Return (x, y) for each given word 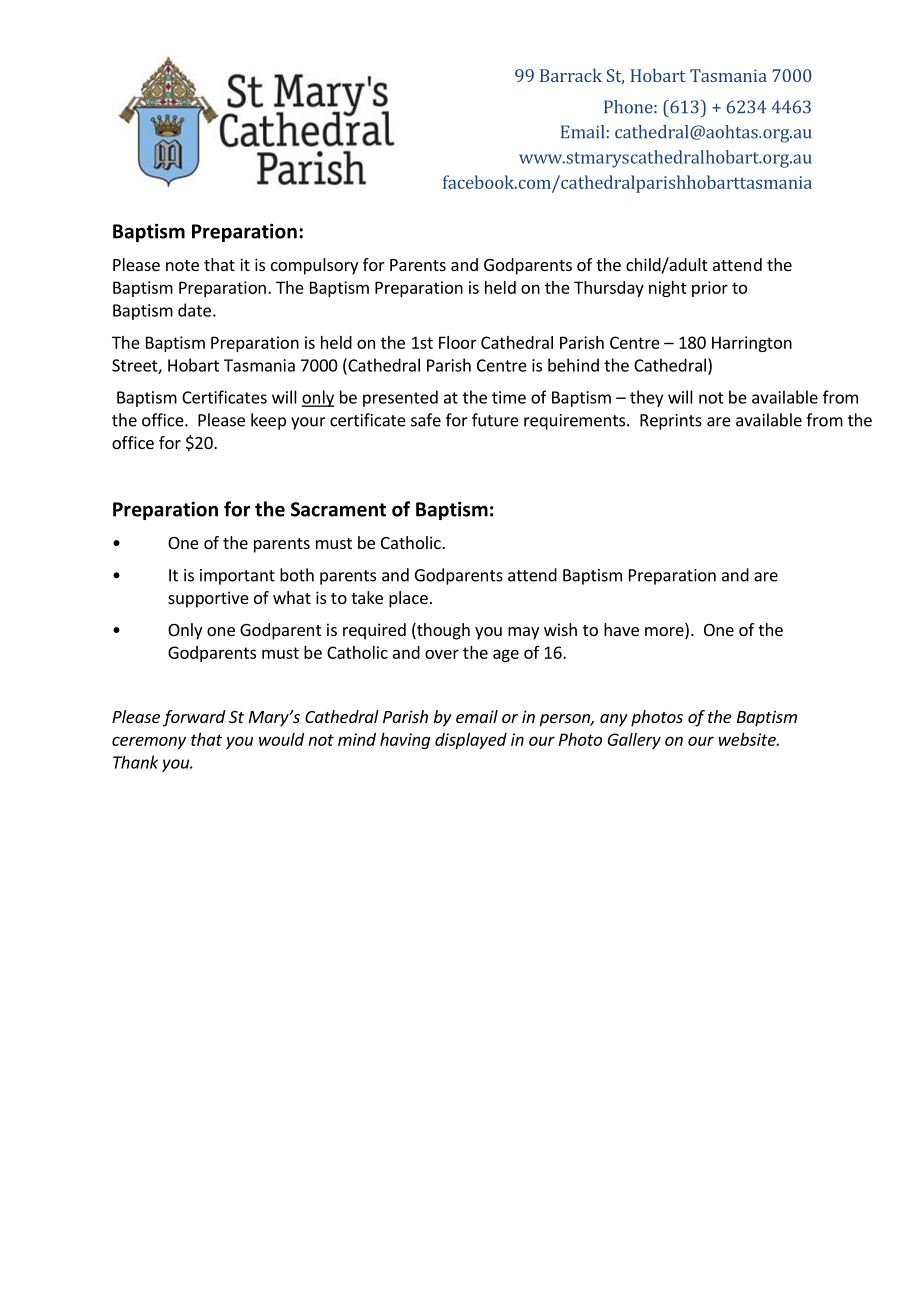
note (182, 265)
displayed (471, 741)
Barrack (571, 75)
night (668, 289)
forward (194, 718)
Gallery (634, 741)
